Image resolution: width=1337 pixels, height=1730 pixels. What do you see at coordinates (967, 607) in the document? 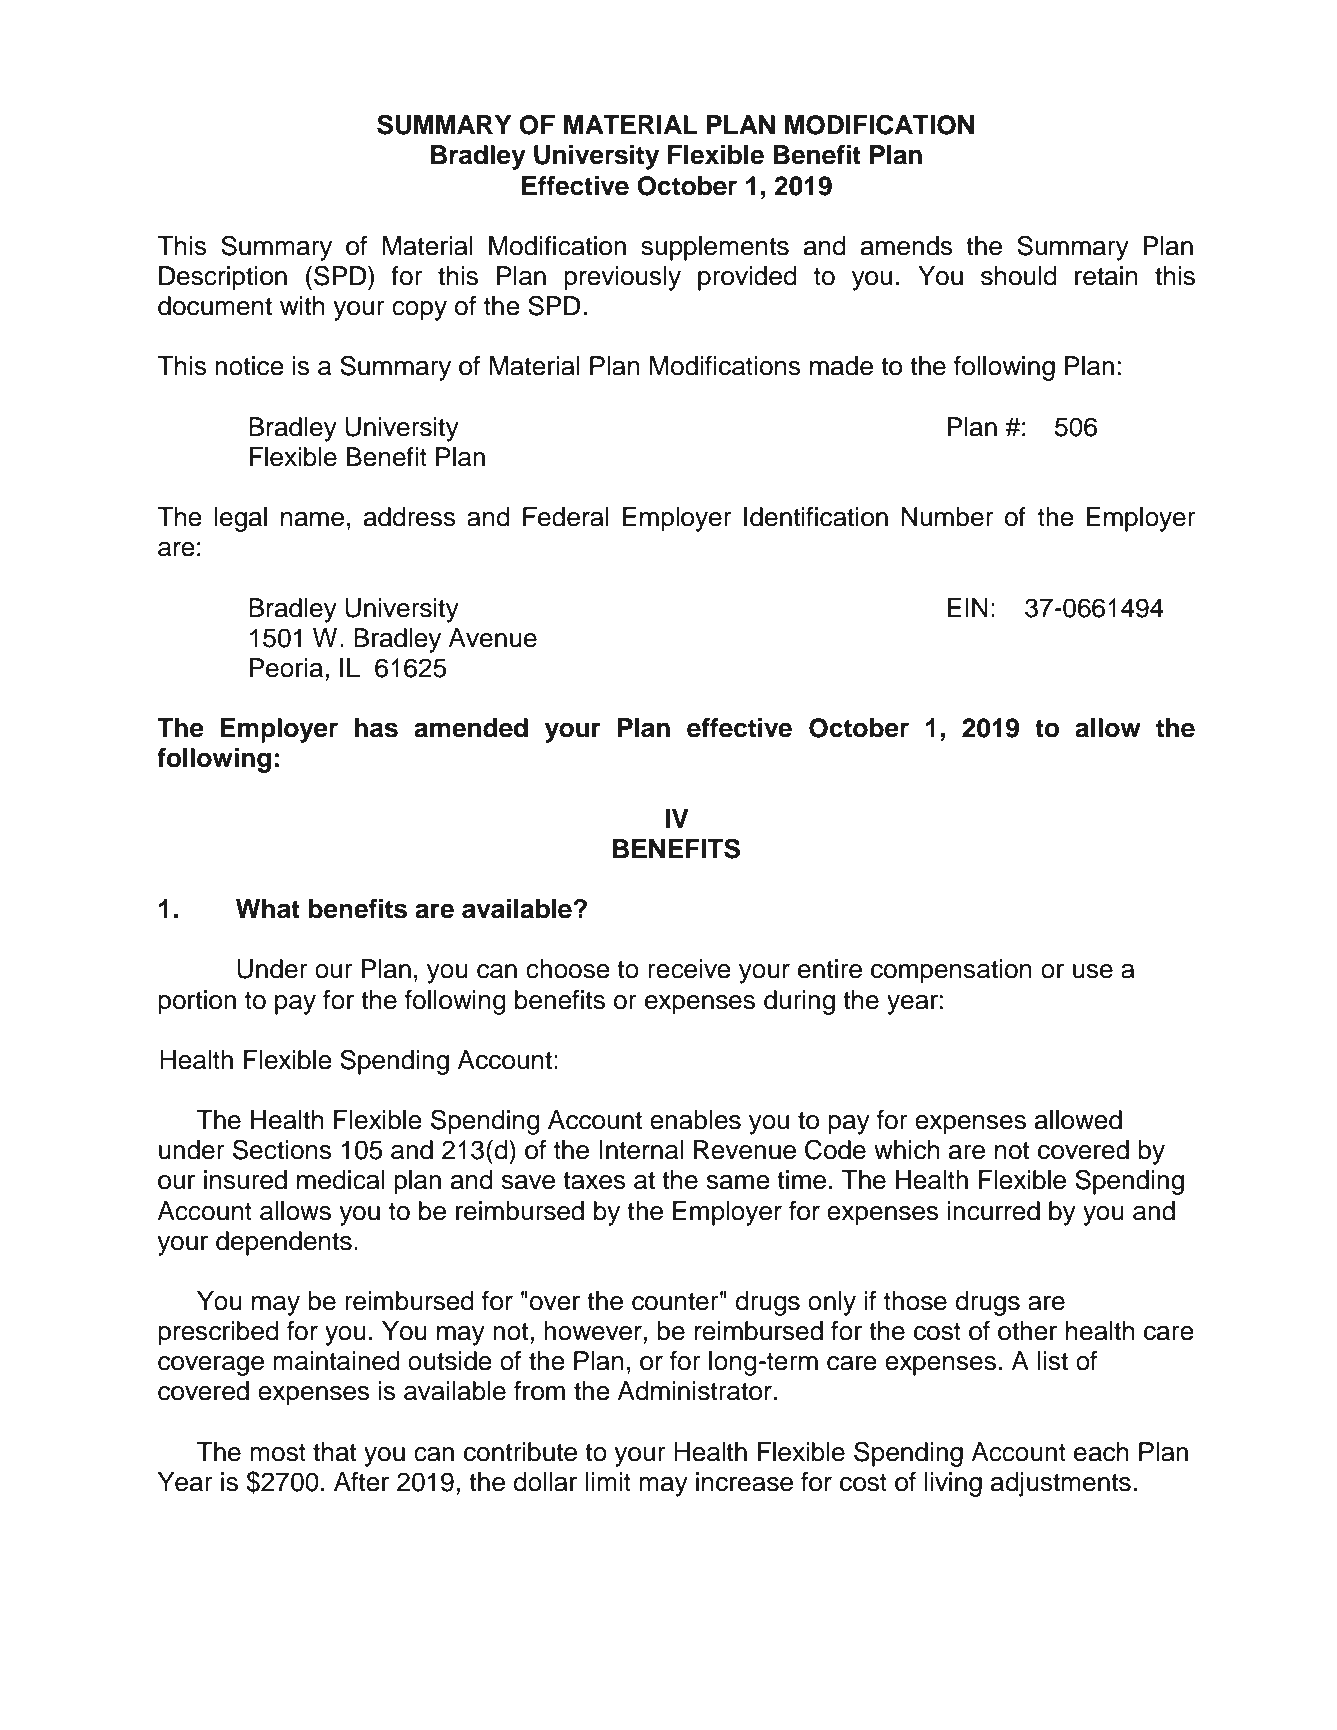
I see `EIN` at bounding box center [967, 607].
